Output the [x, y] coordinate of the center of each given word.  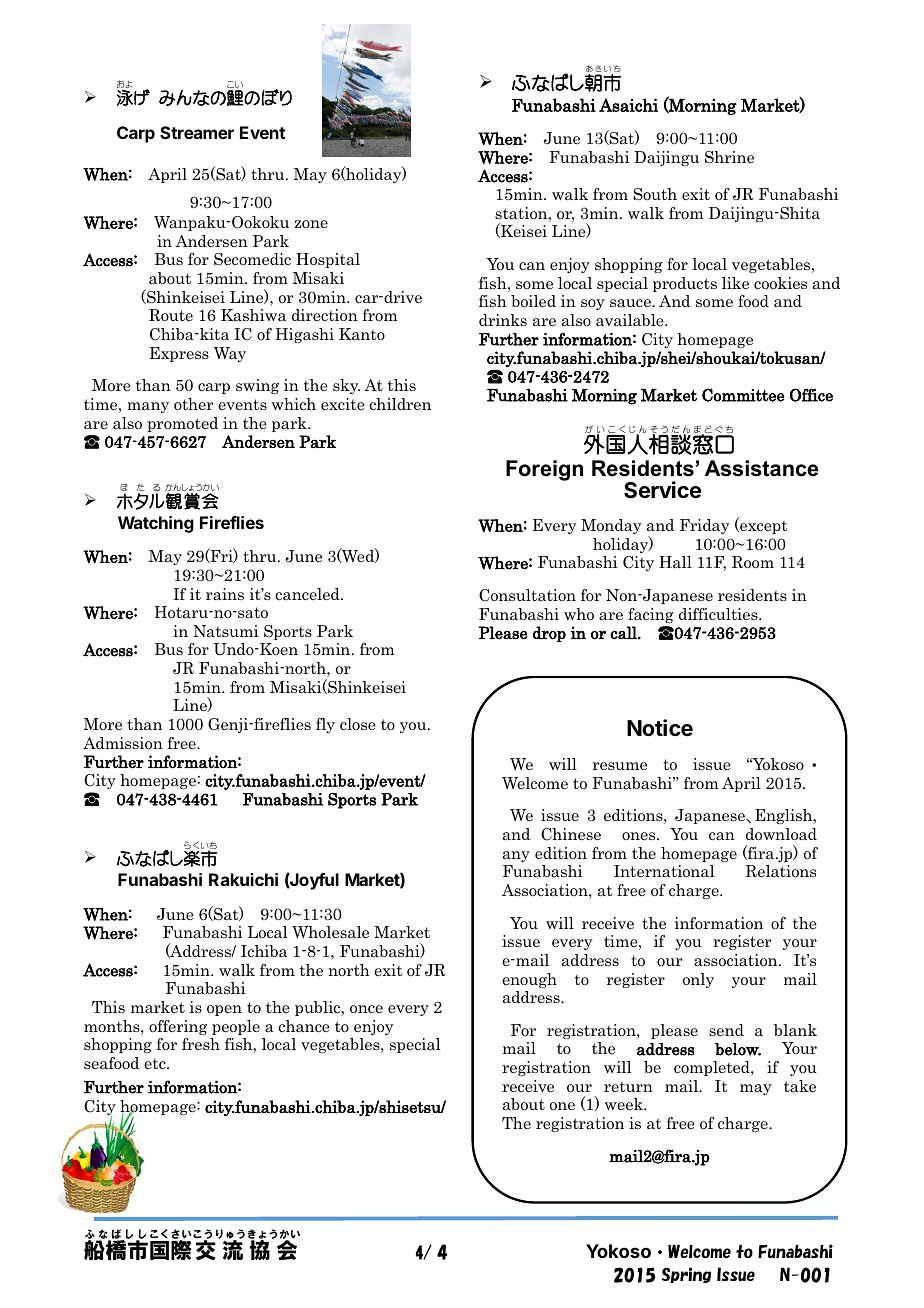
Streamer [197, 132]
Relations [780, 871]
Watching [156, 524]
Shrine [729, 157]
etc [156, 1064]
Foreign [544, 470]
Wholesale [330, 932]
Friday [705, 526]
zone [311, 224]
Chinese [571, 834]
